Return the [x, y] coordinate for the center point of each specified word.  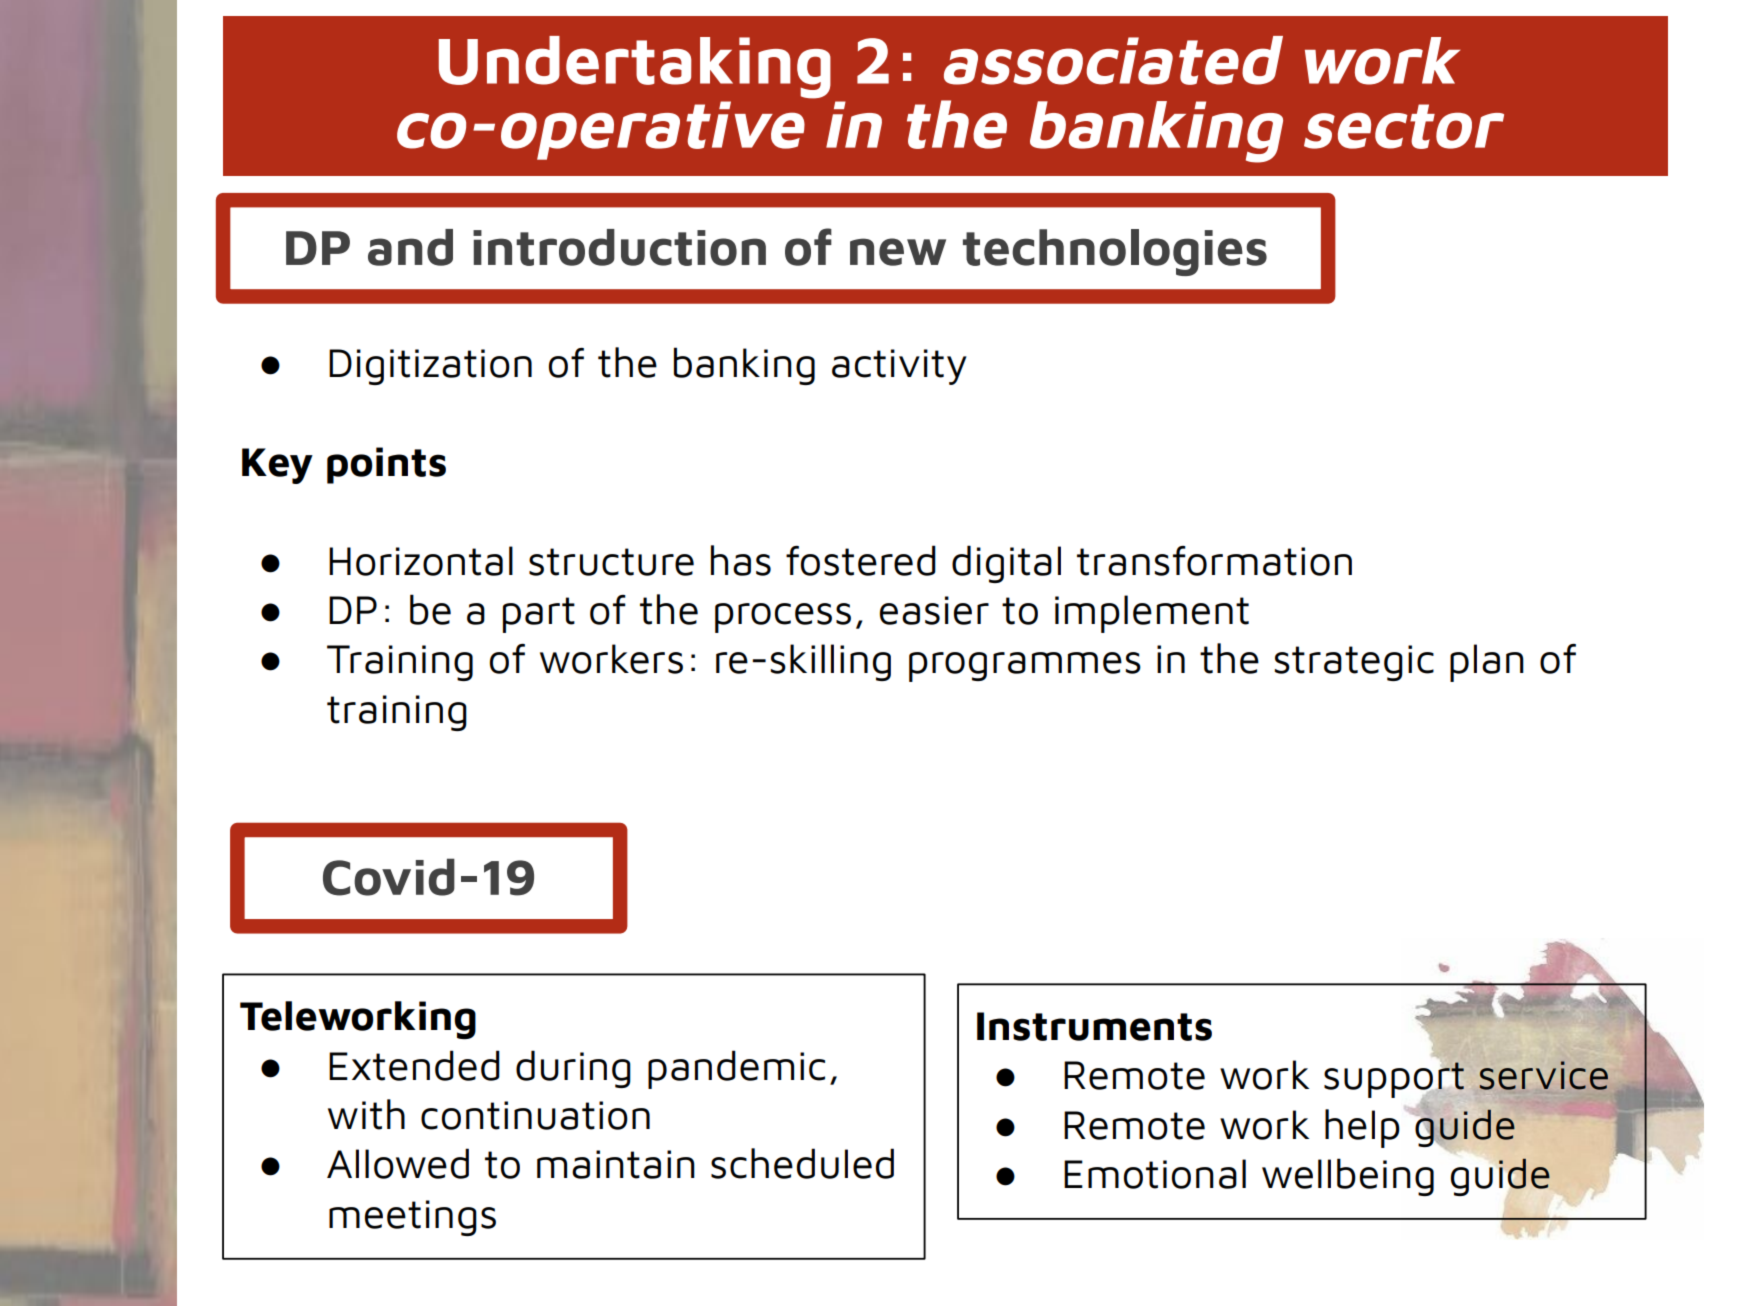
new [898, 252]
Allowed [398, 1163]
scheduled [802, 1163]
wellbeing [1348, 1177]
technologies [1115, 252]
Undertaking [635, 67]
